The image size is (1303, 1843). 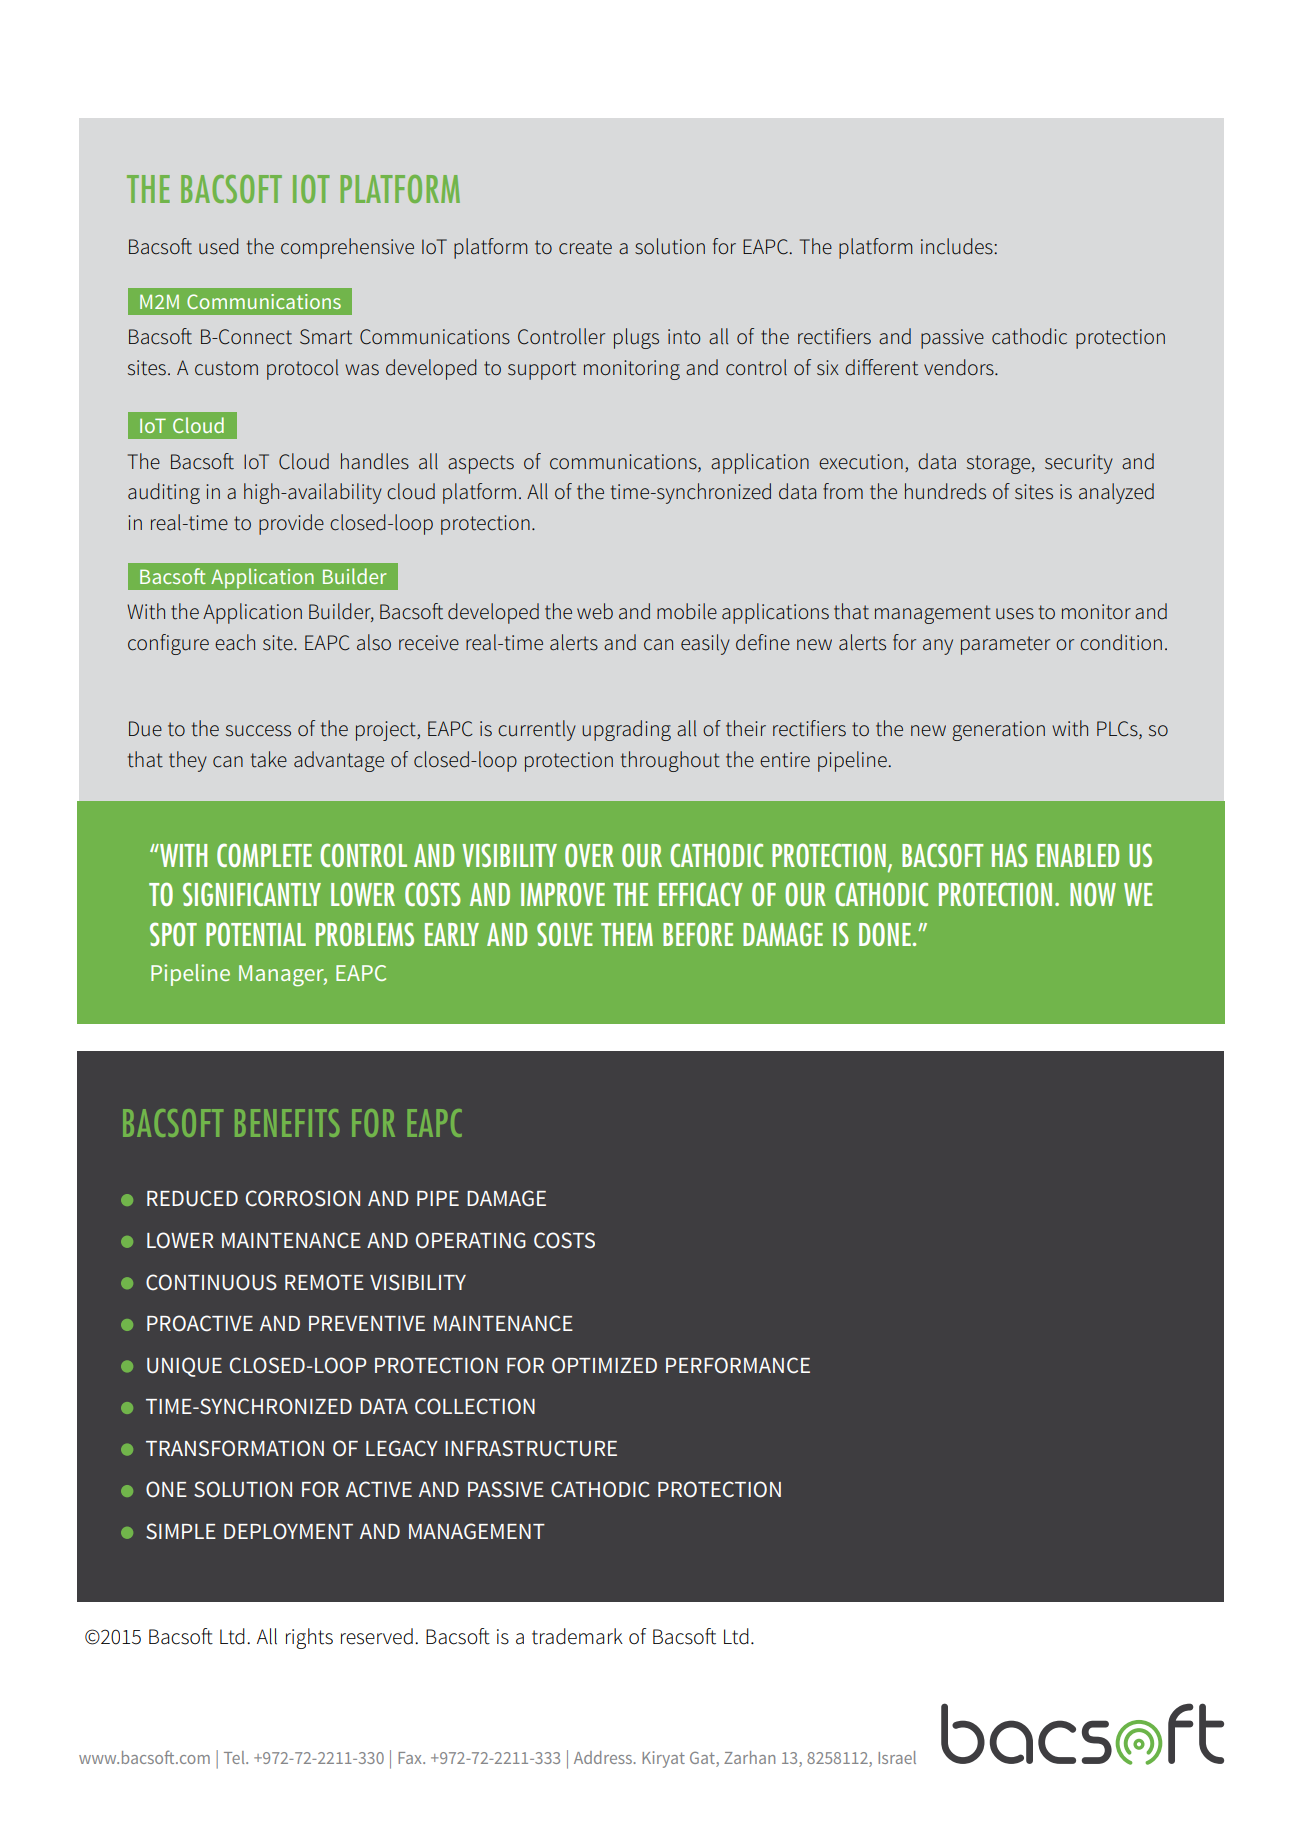 What do you see at coordinates (256, 934) in the screenshot?
I see `POTENTIAL` at bounding box center [256, 934].
